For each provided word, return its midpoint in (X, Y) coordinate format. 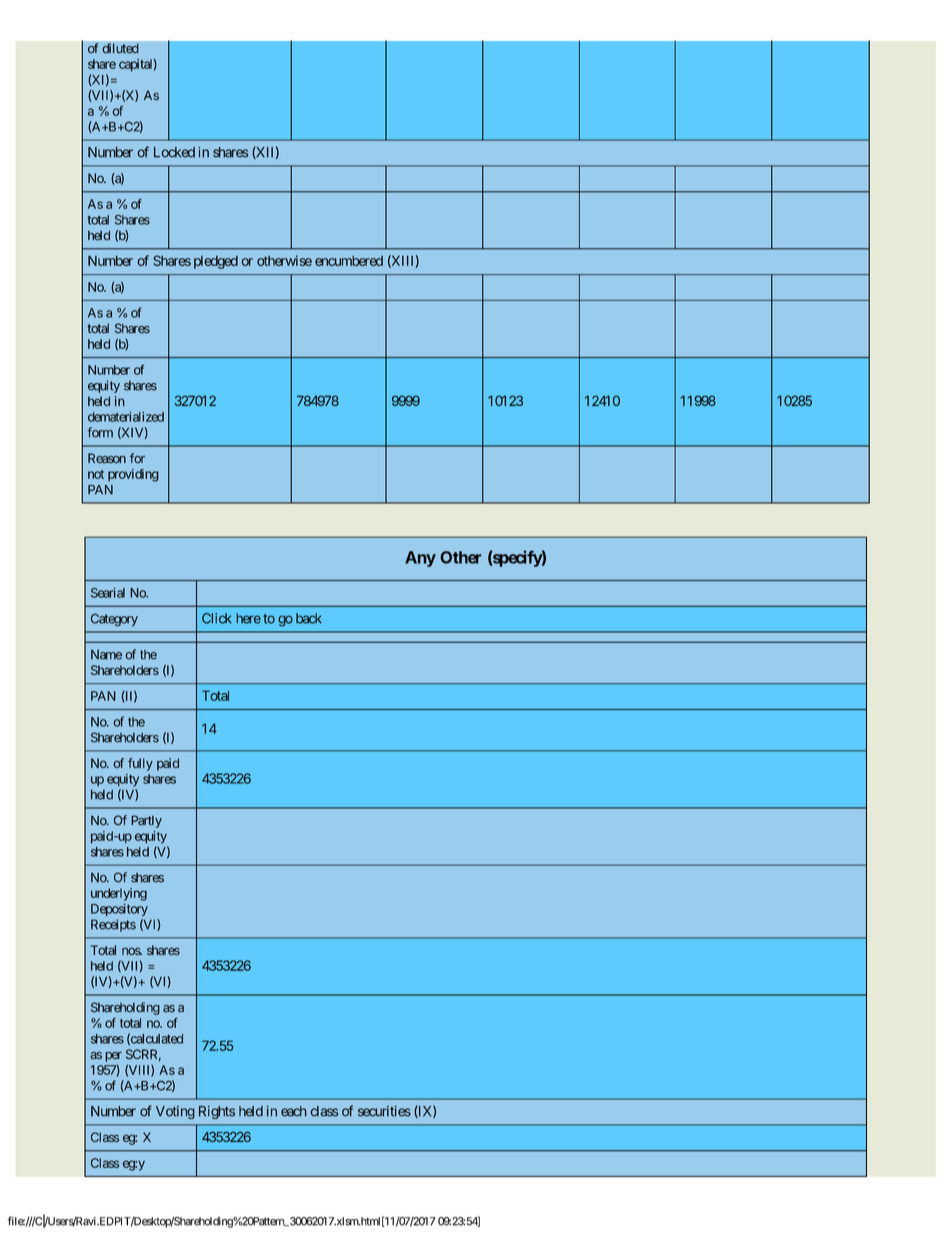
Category (114, 620)
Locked (174, 152)
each (294, 1111)
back (309, 618)
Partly (146, 821)
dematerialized (126, 417)
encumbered (349, 261)
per (113, 1057)
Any (420, 559)
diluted (120, 48)
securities (384, 1111)
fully (140, 764)
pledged (216, 262)
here (248, 618)
